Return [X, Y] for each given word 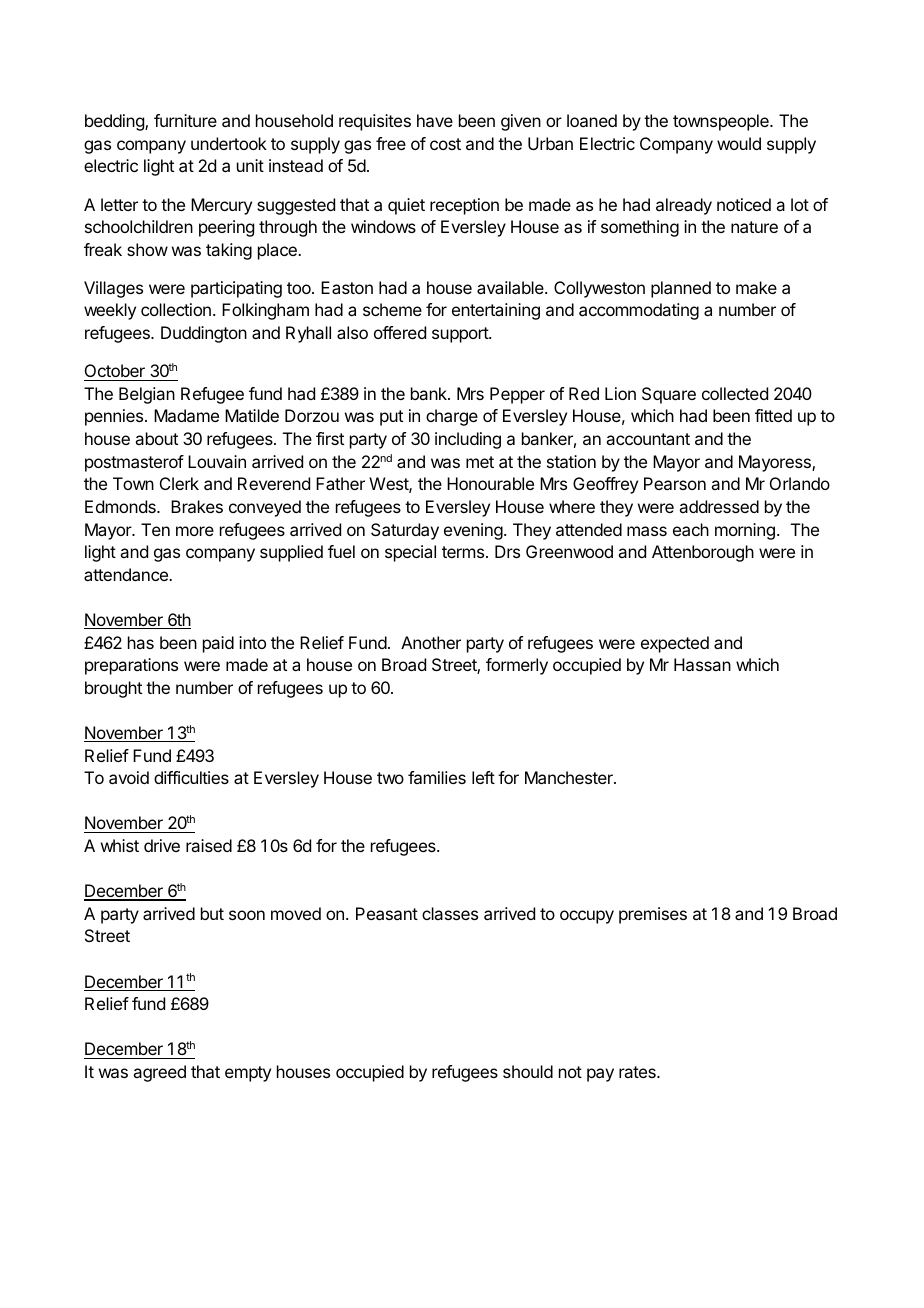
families [437, 777]
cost [445, 144]
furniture [185, 120]
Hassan [702, 664]
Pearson [675, 483]
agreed [159, 1073]
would [739, 143]
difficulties [191, 777]
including [468, 440]
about [156, 438]
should [528, 1071]
